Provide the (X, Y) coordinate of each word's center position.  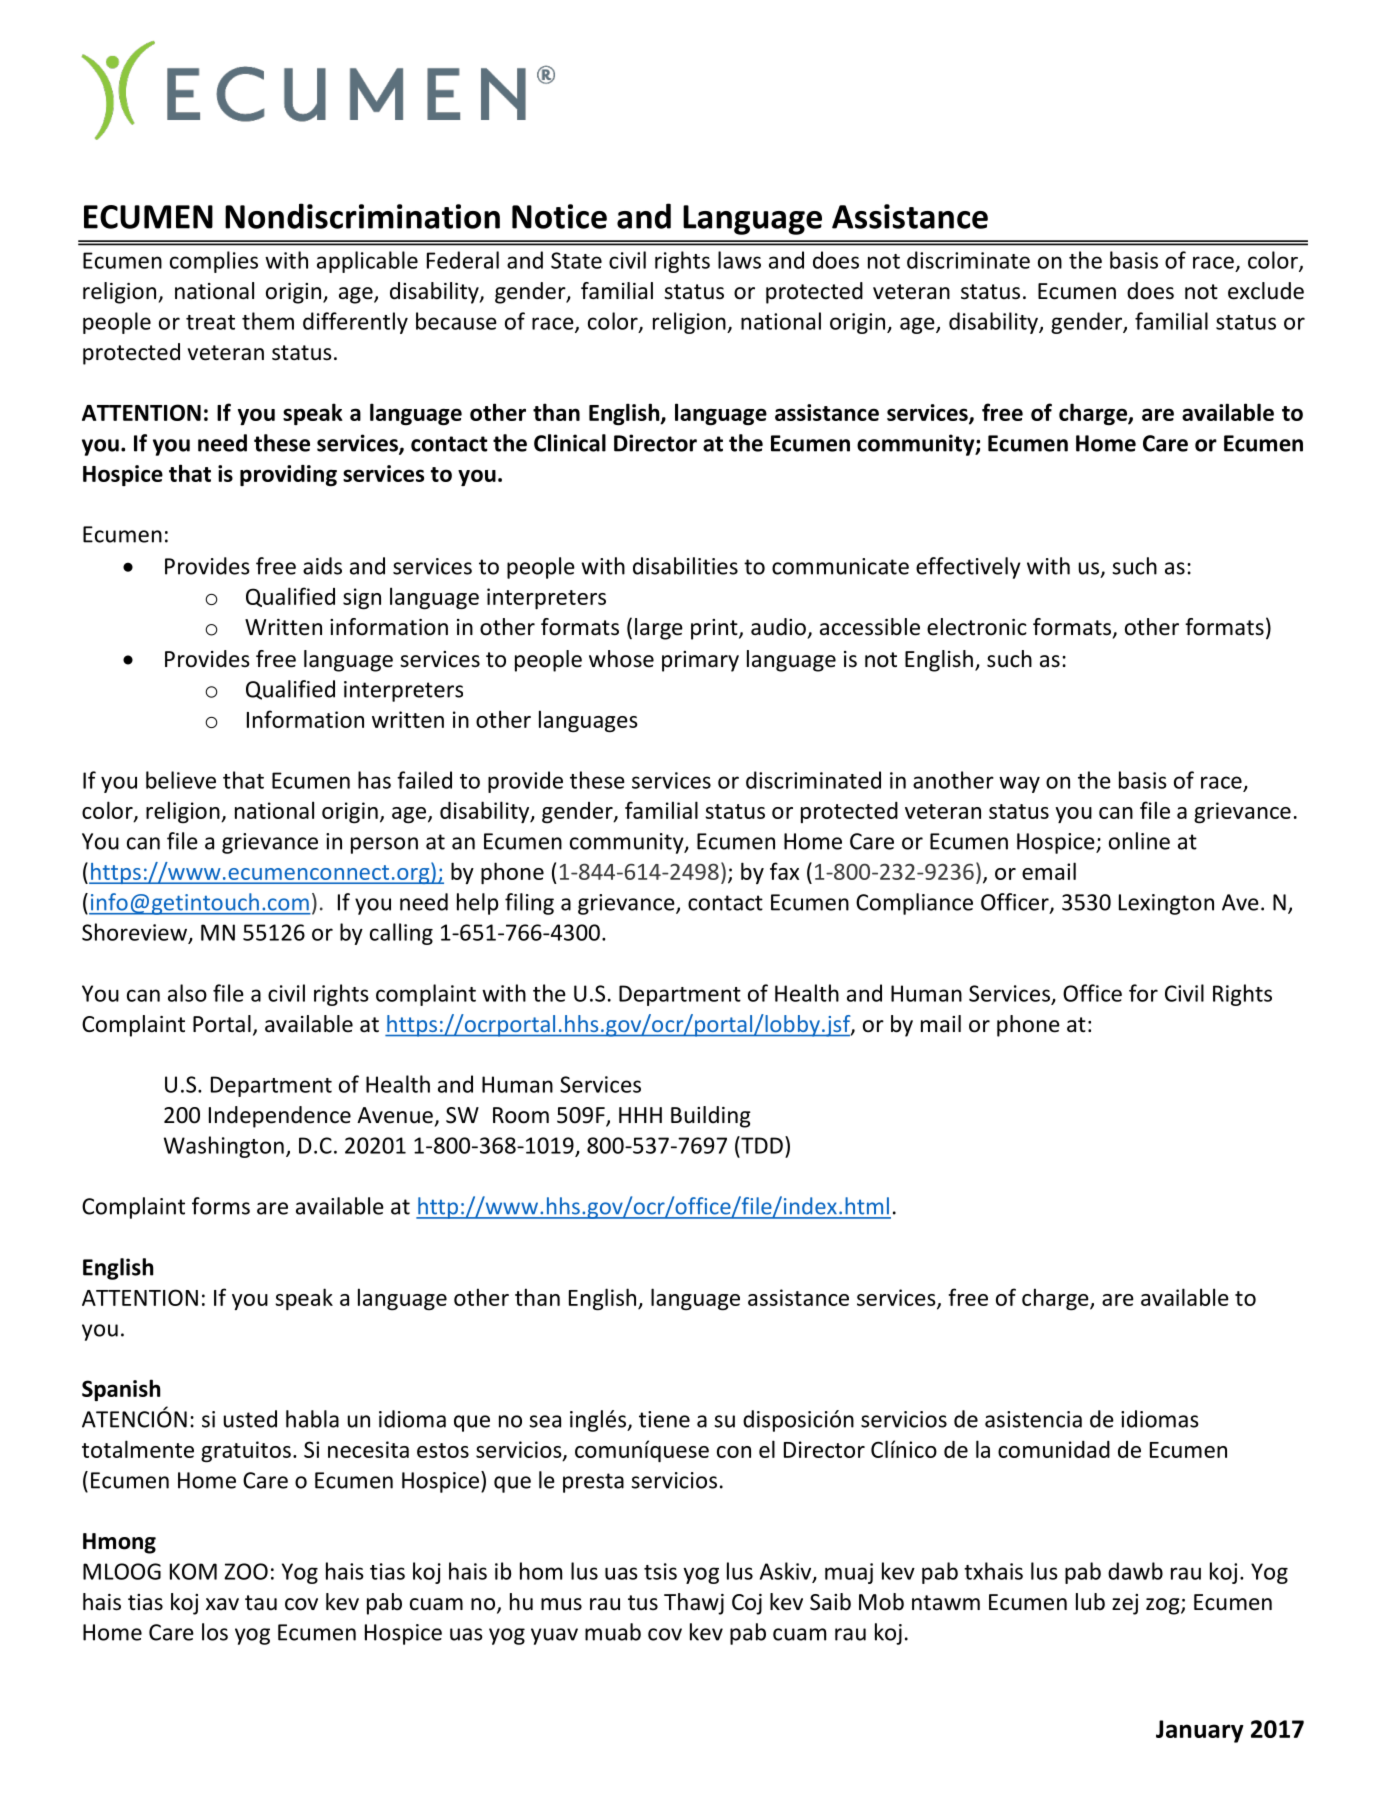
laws (739, 260)
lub (1090, 1602)
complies (214, 262)
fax (784, 871)
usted (250, 1419)
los (215, 1632)
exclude (1266, 291)
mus (561, 1604)
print (715, 629)
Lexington (1166, 904)
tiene (664, 1419)
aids (322, 566)
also (187, 993)
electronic (977, 627)
